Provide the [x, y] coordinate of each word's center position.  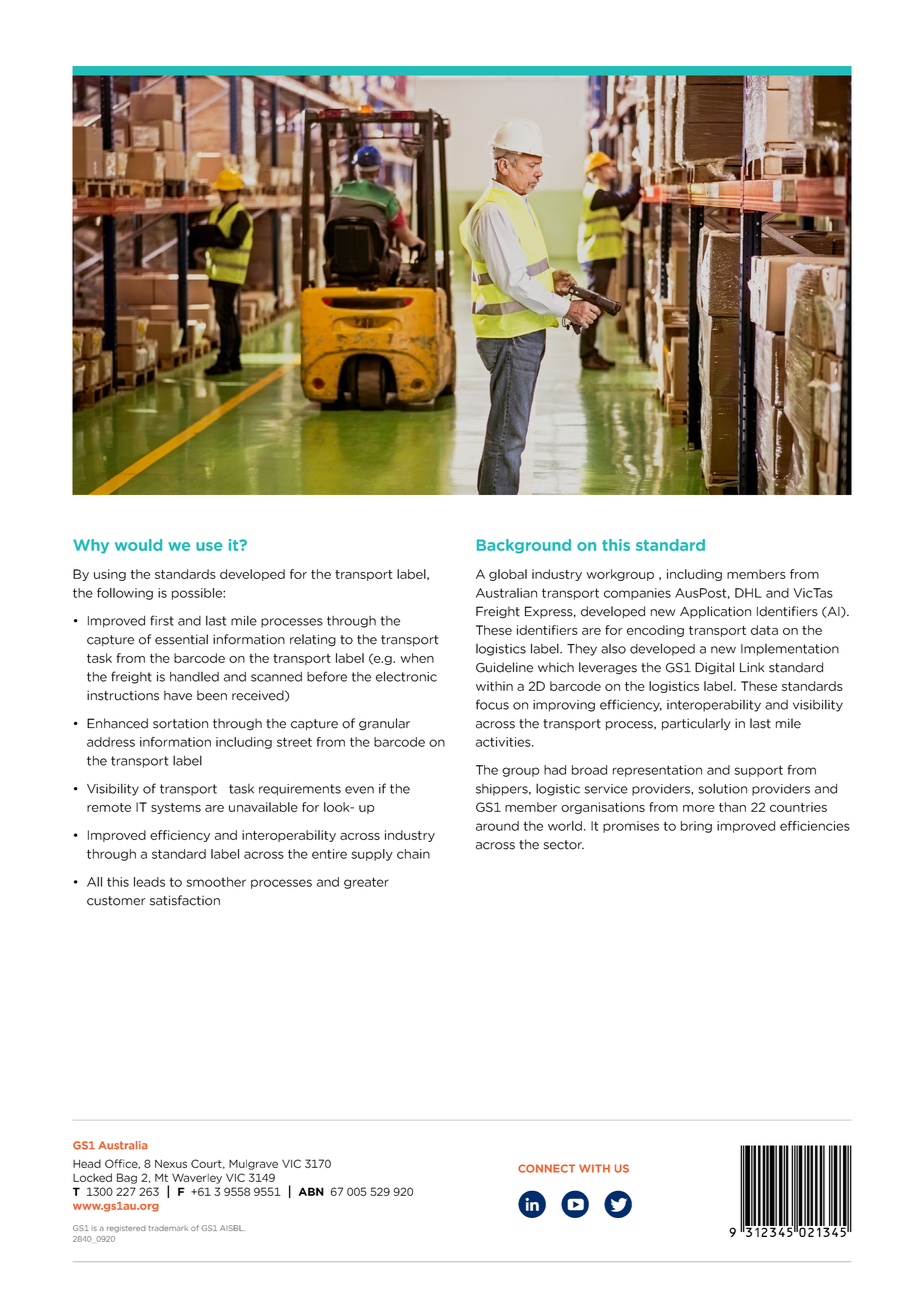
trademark [168, 1228]
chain [413, 854]
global [508, 575]
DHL [748, 593]
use [209, 546]
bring [696, 827]
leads [149, 882]
